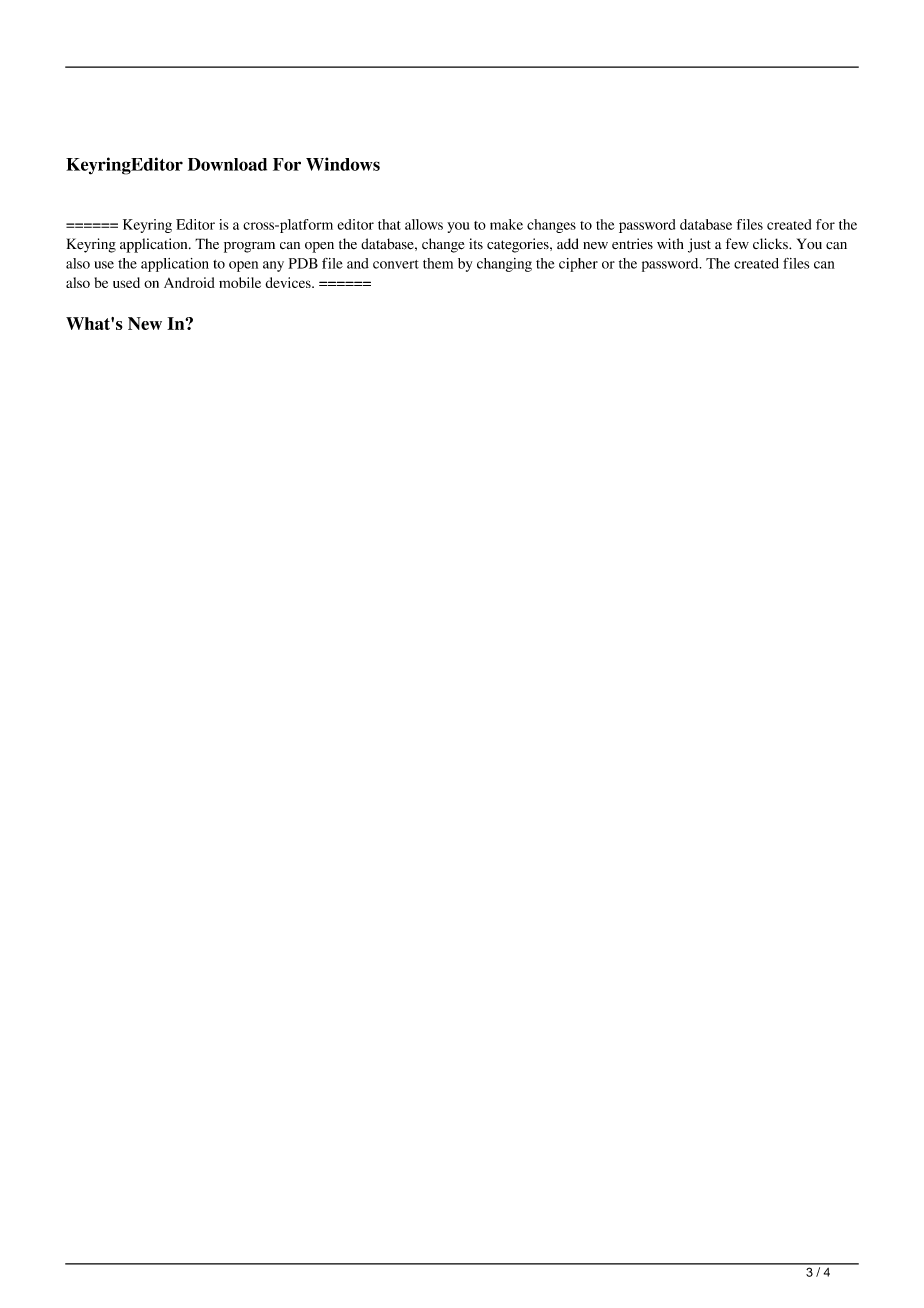 This screenshot has height=1308, width=924. I want to click on Android, so click(189, 282).
